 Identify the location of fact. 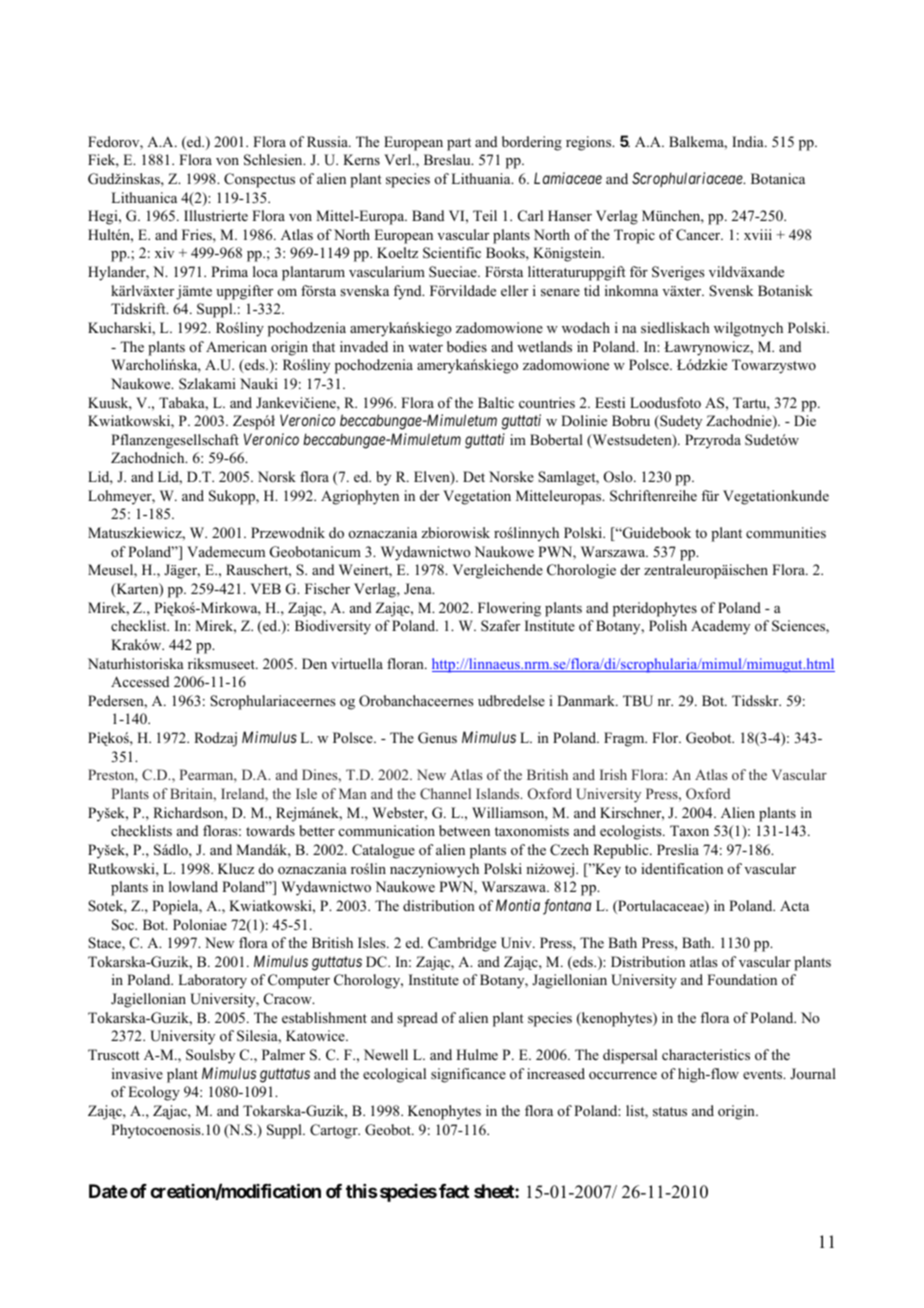
(454, 1191).
